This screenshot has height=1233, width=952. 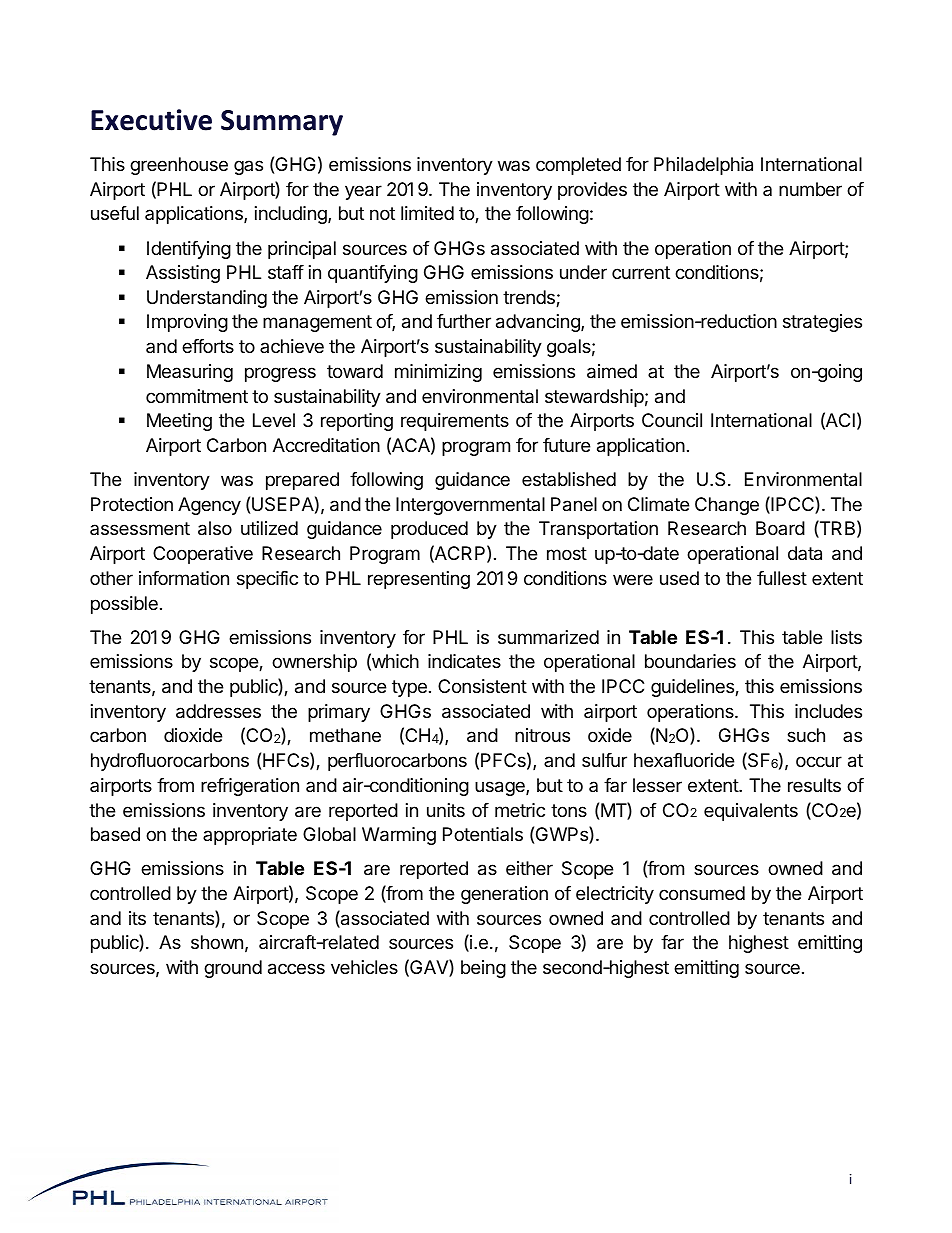 What do you see at coordinates (217, 942) in the screenshot?
I see `shown` at bounding box center [217, 942].
